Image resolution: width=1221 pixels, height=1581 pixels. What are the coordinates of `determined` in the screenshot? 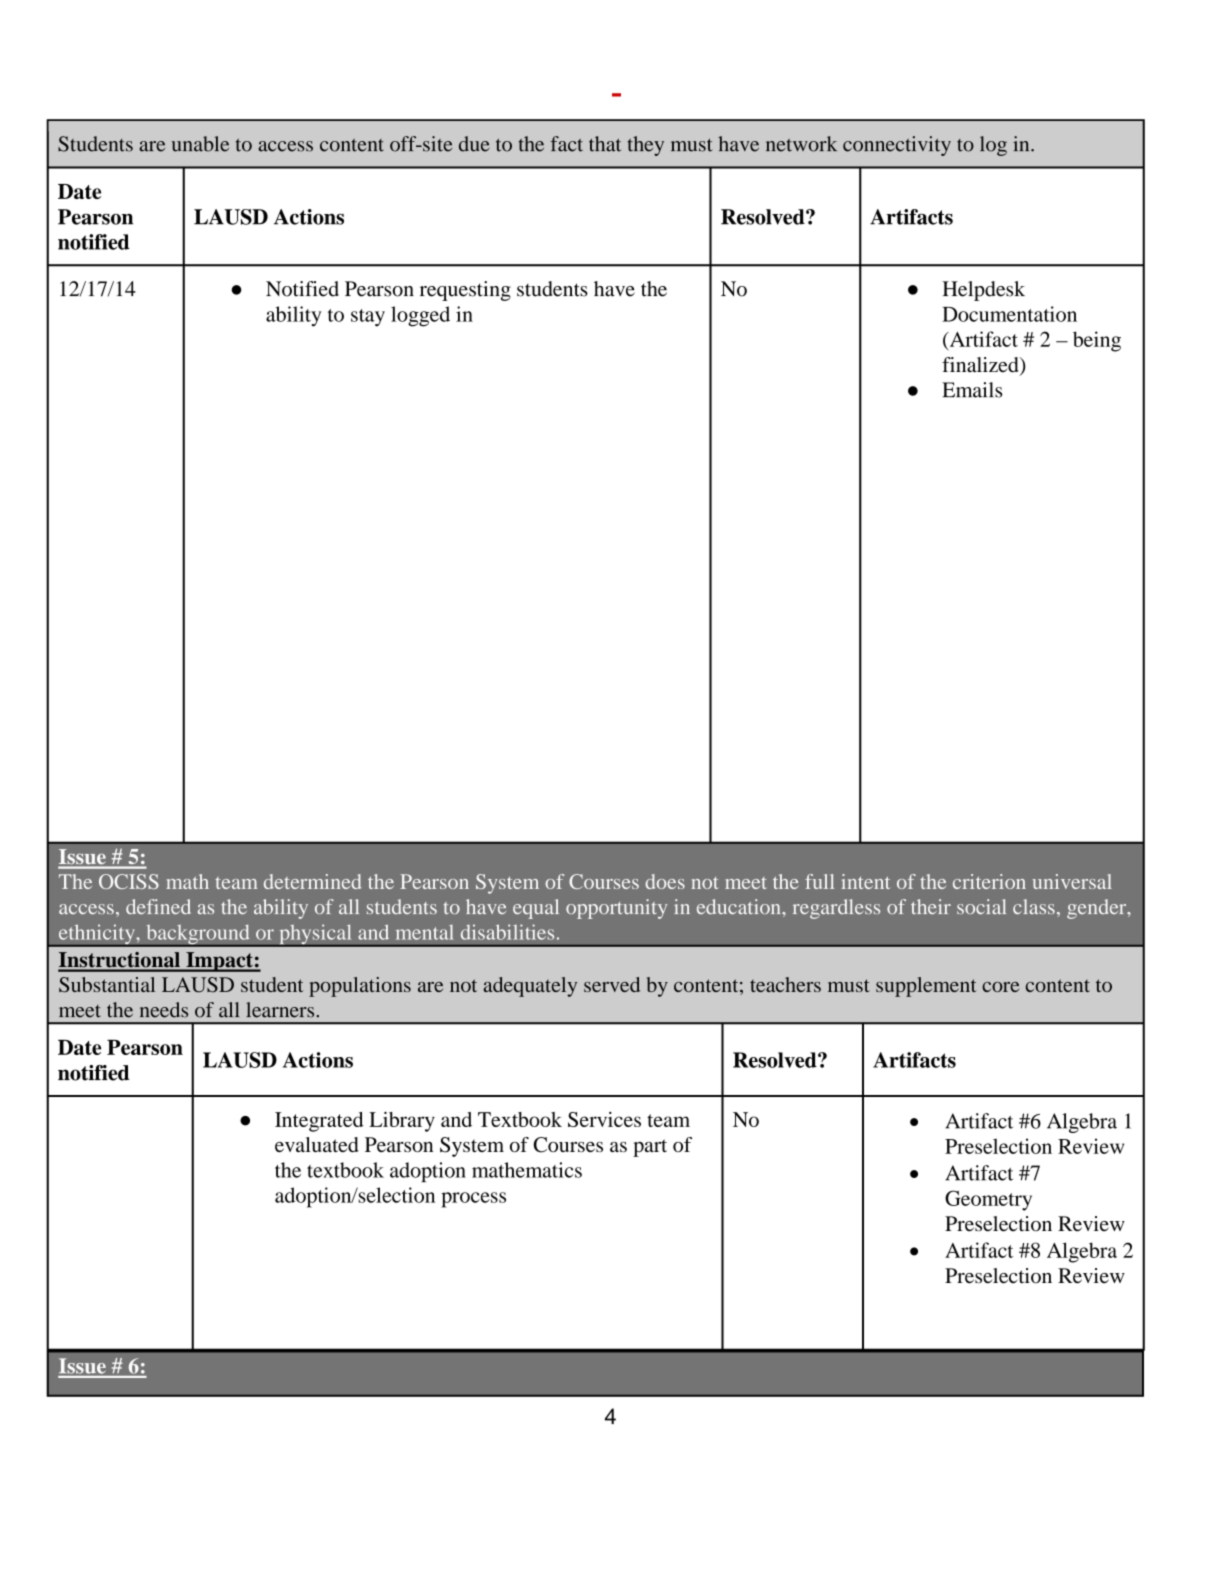 It's located at (312, 881).
